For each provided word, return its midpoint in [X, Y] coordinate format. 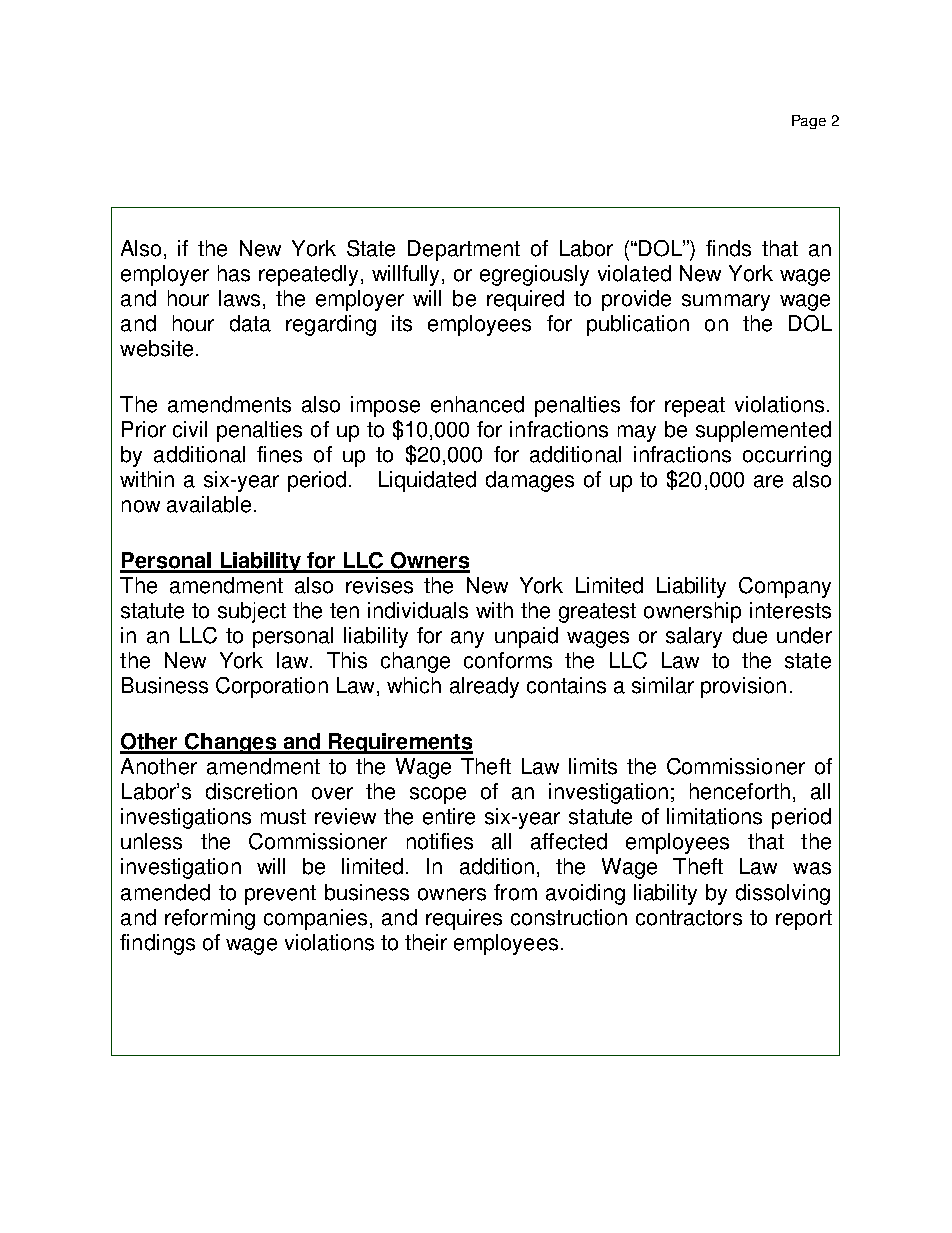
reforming [210, 919]
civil [190, 429]
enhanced [477, 404]
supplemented [763, 431]
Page [809, 122]
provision [743, 687]
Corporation [272, 687]
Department [464, 250]
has [234, 273]
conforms [508, 660]
